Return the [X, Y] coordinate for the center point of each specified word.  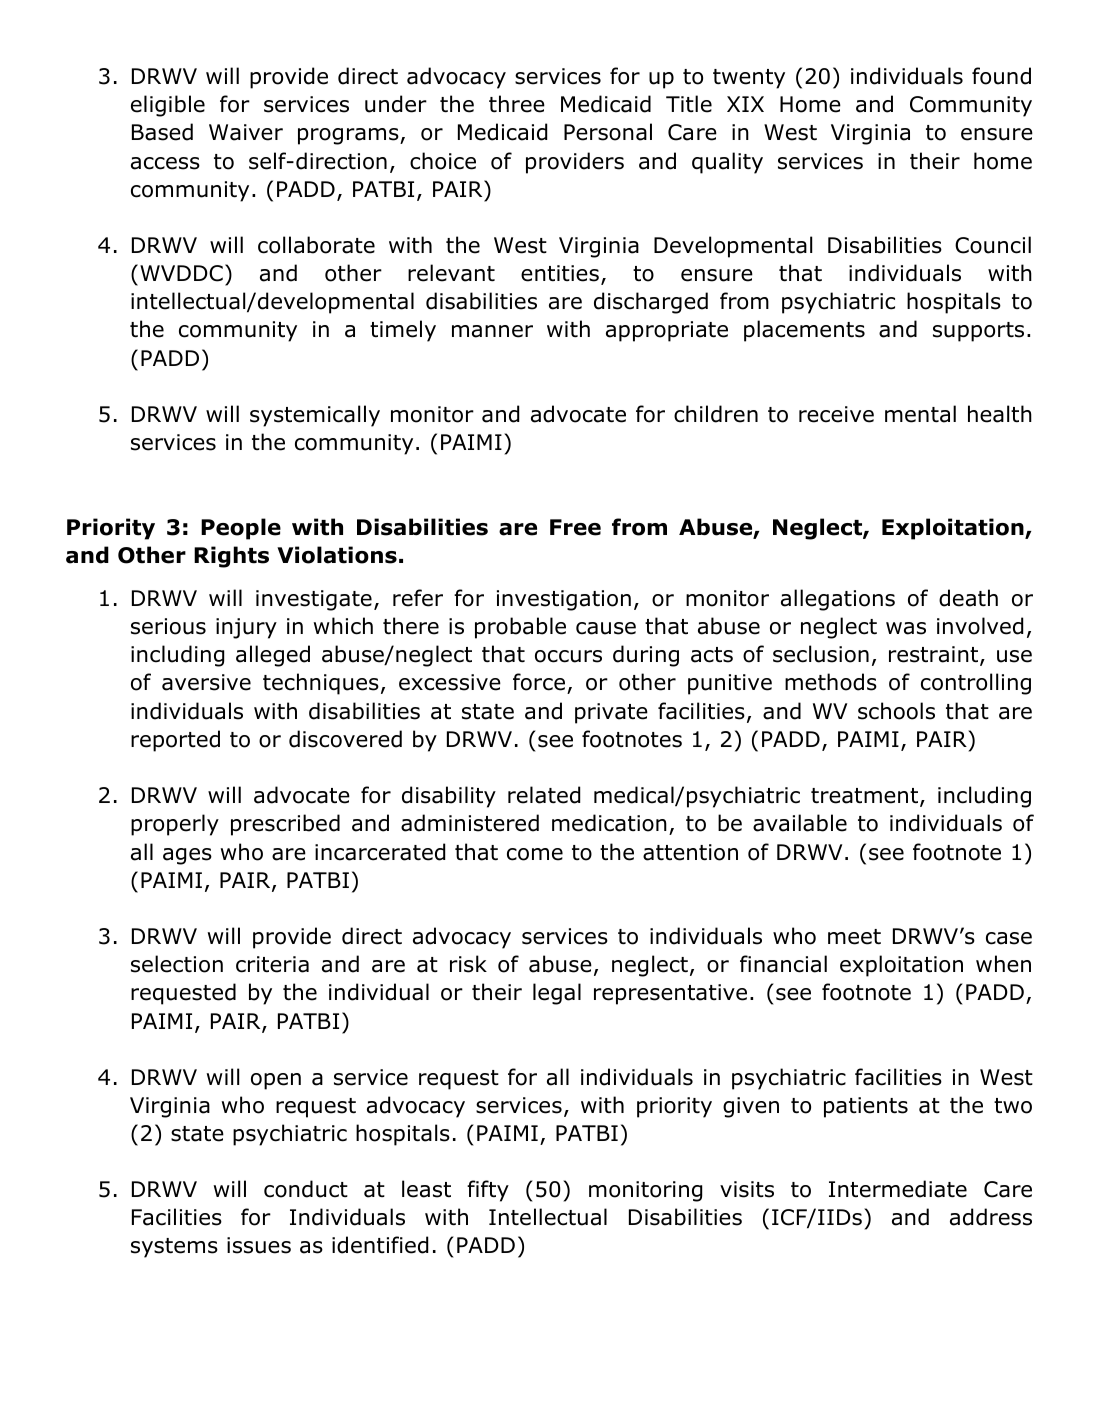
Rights [231, 557]
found [1001, 76]
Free [575, 527]
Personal [608, 132]
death [968, 598]
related [544, 795]
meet [854, 937]
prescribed [285, 825]
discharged [651, 303]
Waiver [246, 132]
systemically [315, 416]
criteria [272, 964]
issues [259, 1245]
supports [978, 332]
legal [557, 994]
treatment [866, 797]
